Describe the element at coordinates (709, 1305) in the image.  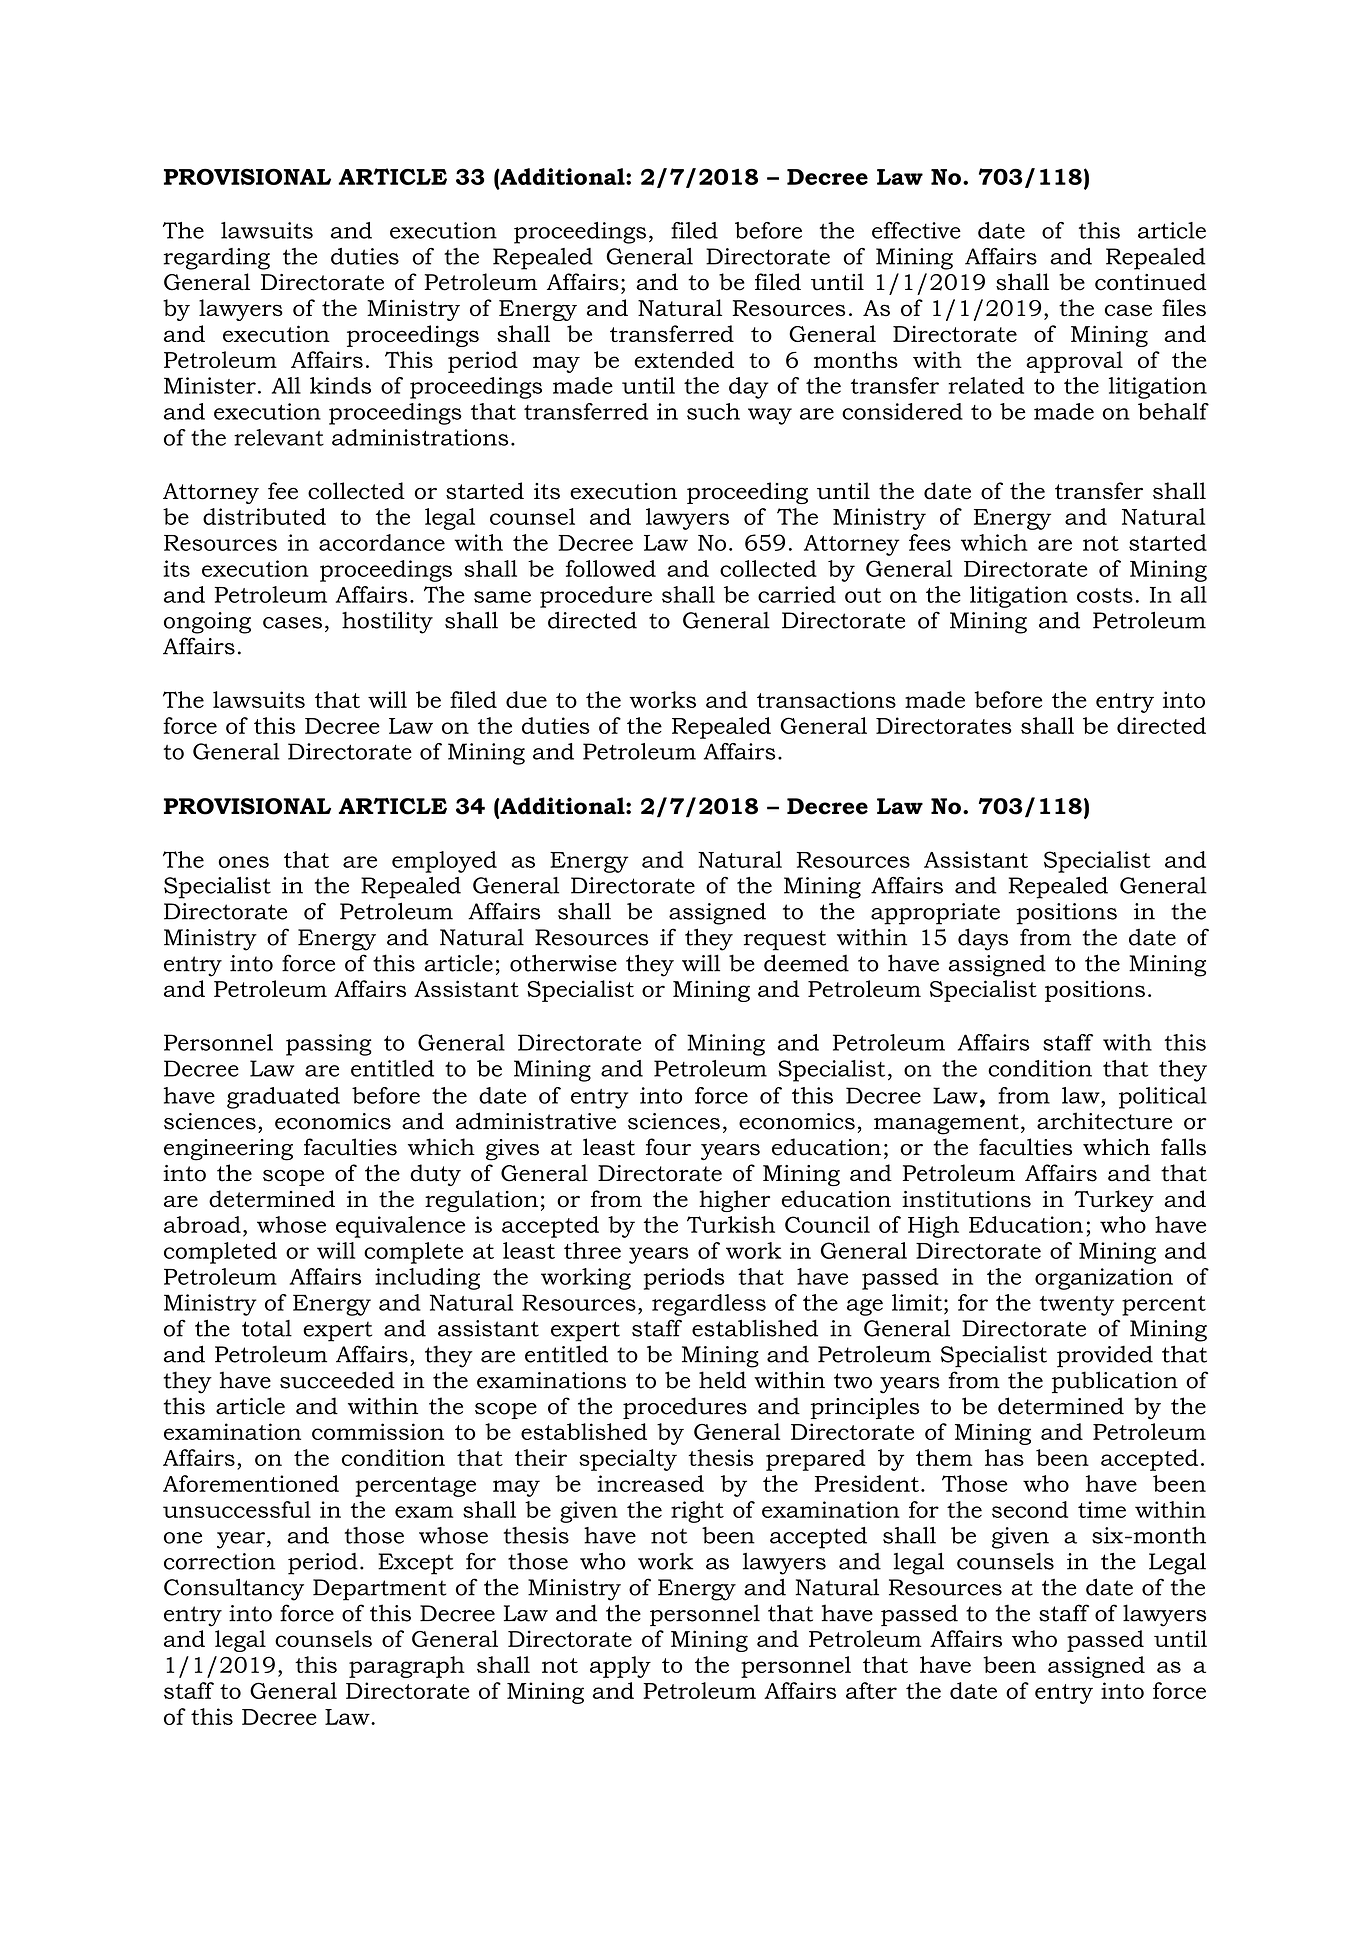
I see `regardless` at that location.
